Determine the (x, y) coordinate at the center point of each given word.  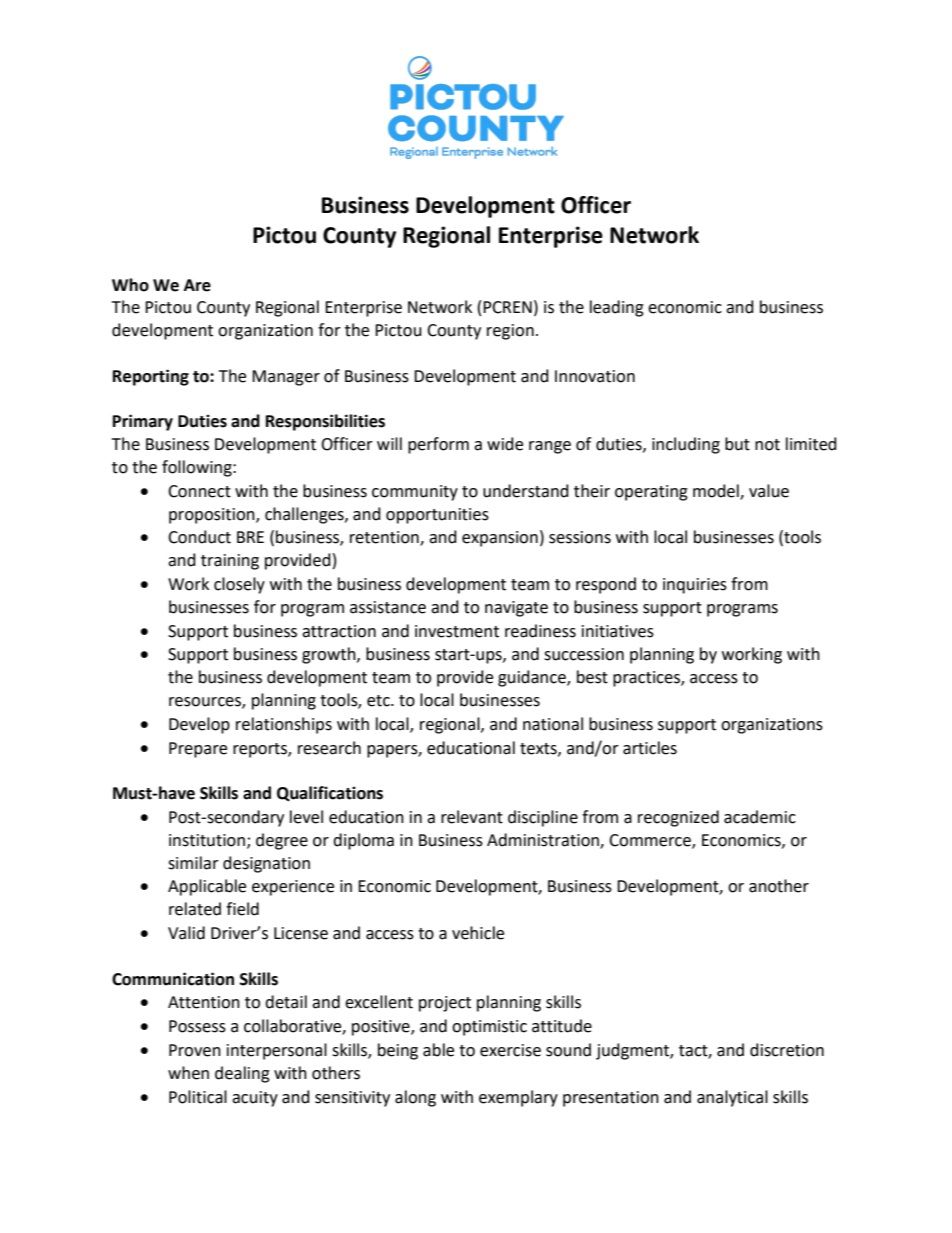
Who (130, 285)
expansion (500, 539)
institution (207, 840)
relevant (472, 817)
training (230, 562)
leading (617, 308)
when (188, 1073)
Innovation (595, 376)
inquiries (695, 586)
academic (760, 817)
